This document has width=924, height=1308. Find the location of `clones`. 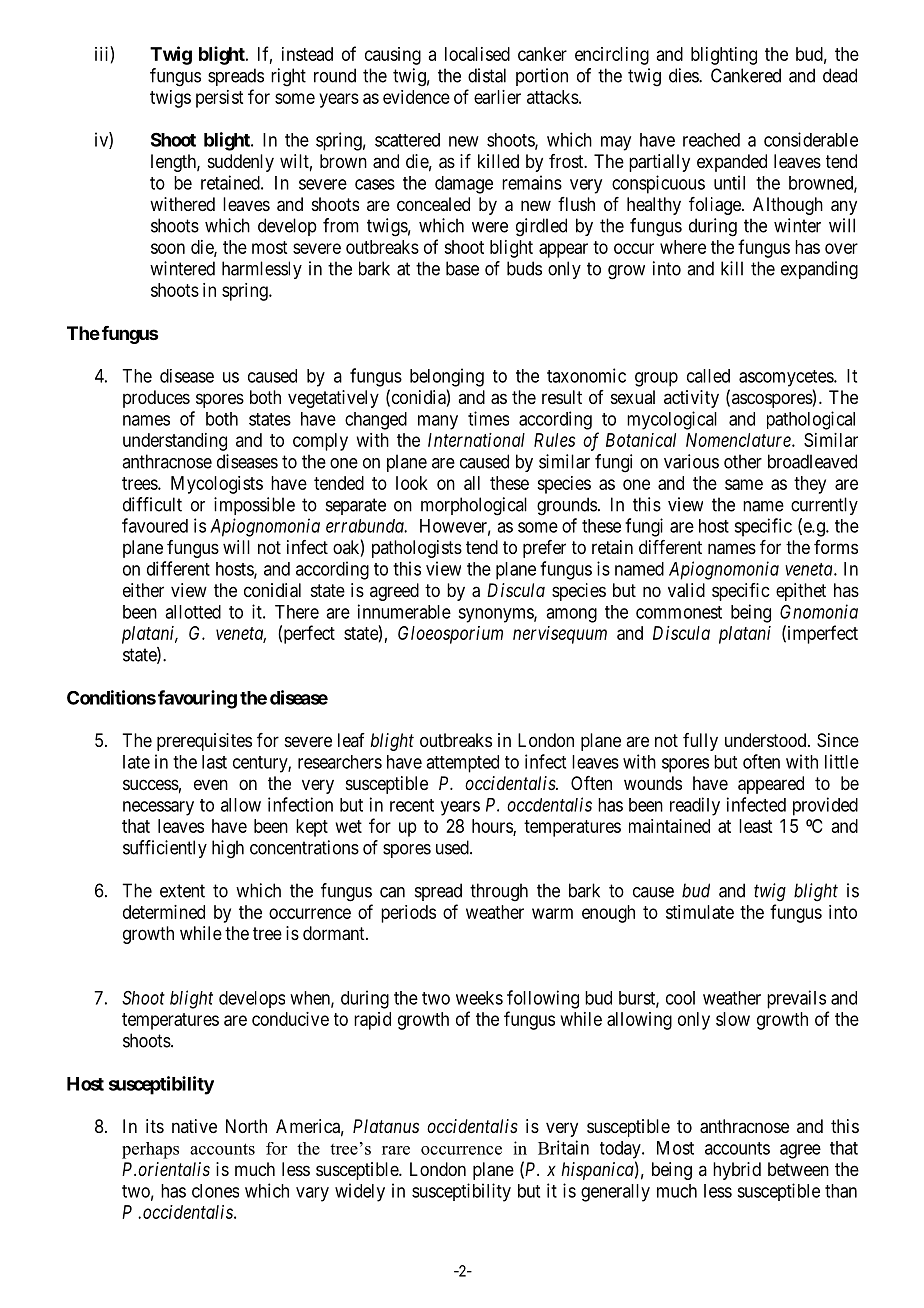

clones is located at coordinates (215, 1191).
